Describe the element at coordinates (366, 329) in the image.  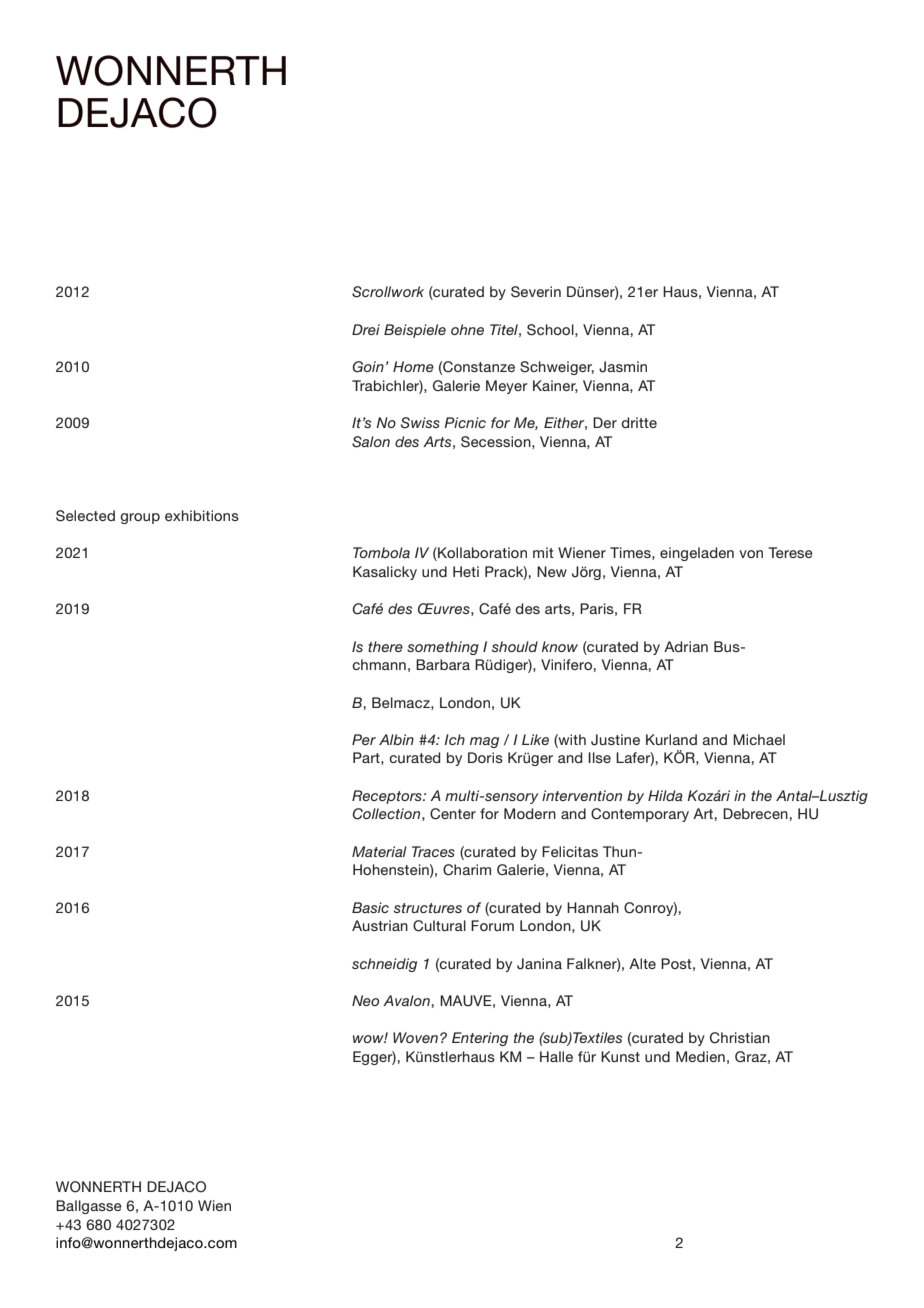
I see `Drei` at that location.
